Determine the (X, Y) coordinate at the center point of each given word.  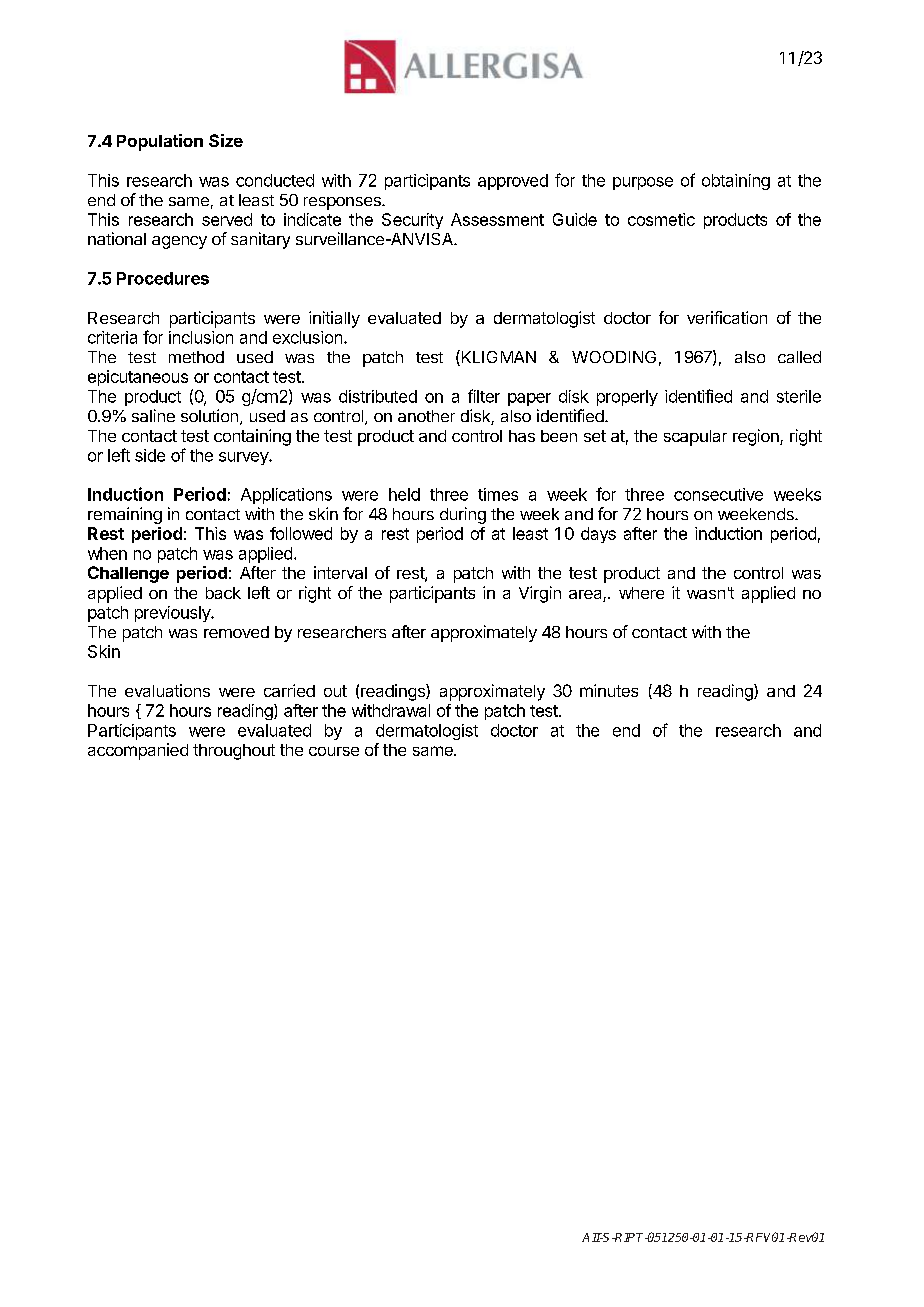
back (223, 593)
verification (727, 317)
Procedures (163, 278)
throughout (234, 752)
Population (160, 142)
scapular (695, 438)
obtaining (736, 182)
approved (513, 182)
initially (334, 319)
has (522, 436)
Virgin (540, 594)
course (334, 751)
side (150, 455)
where (641, 593)
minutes (609, 690)
